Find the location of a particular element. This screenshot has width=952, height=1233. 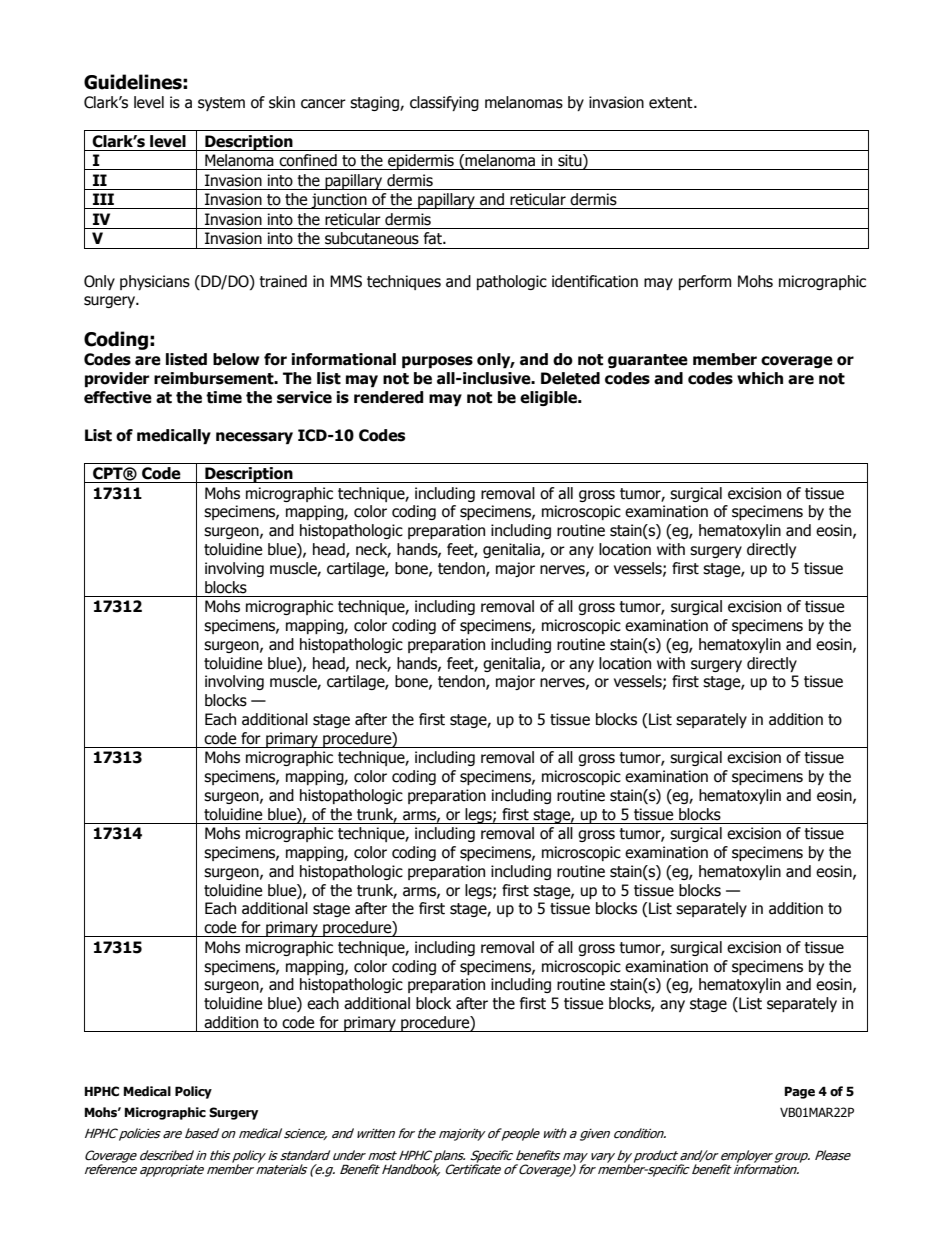

system is located at coordinates (221, 104).
